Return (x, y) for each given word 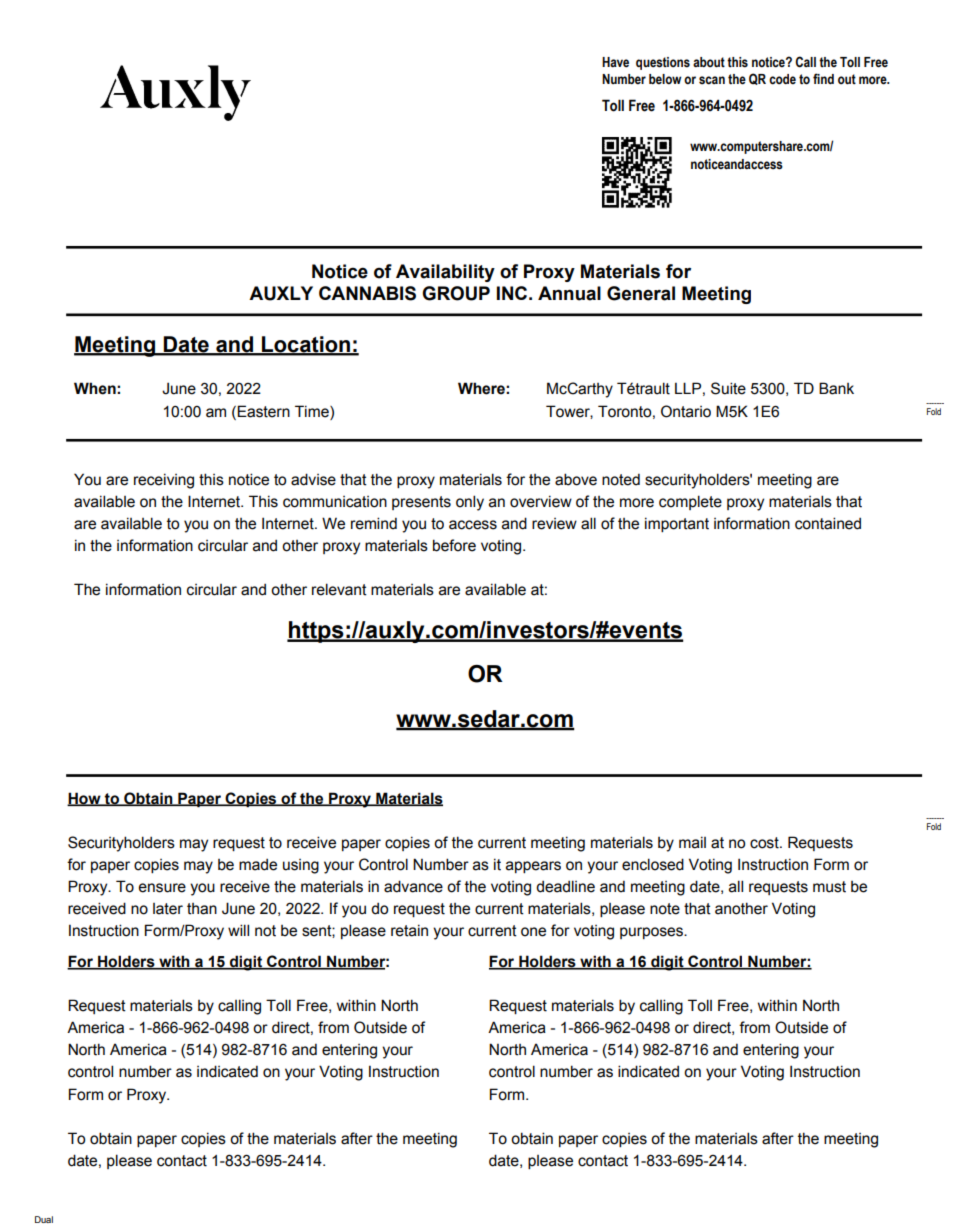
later (168, 909)
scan (712, 80)
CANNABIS (367, 293)
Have (615, 62)
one (533, 932)
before (454, 545)
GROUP (456, 293)
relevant (339, 589)
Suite (728, 388)
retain (409, 930)
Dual (44, 1219)
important (677, 524)
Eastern (263, 411)
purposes (652, 933)
